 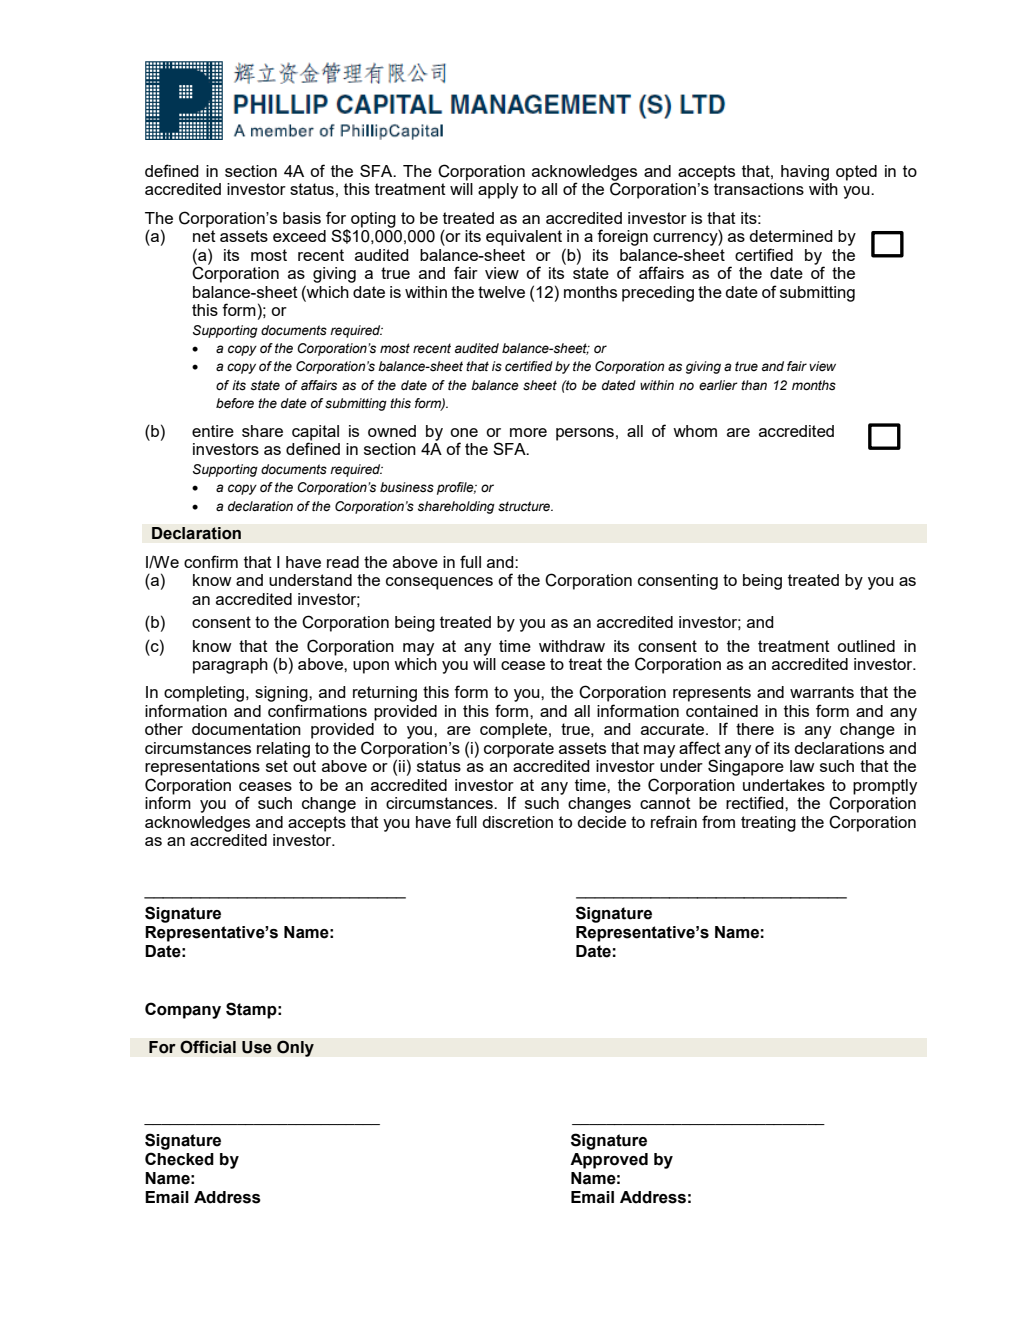 What do you see at coordinates (822, 692) in the screenshot?
I see `warrants` at bounding box center [822, 692].
